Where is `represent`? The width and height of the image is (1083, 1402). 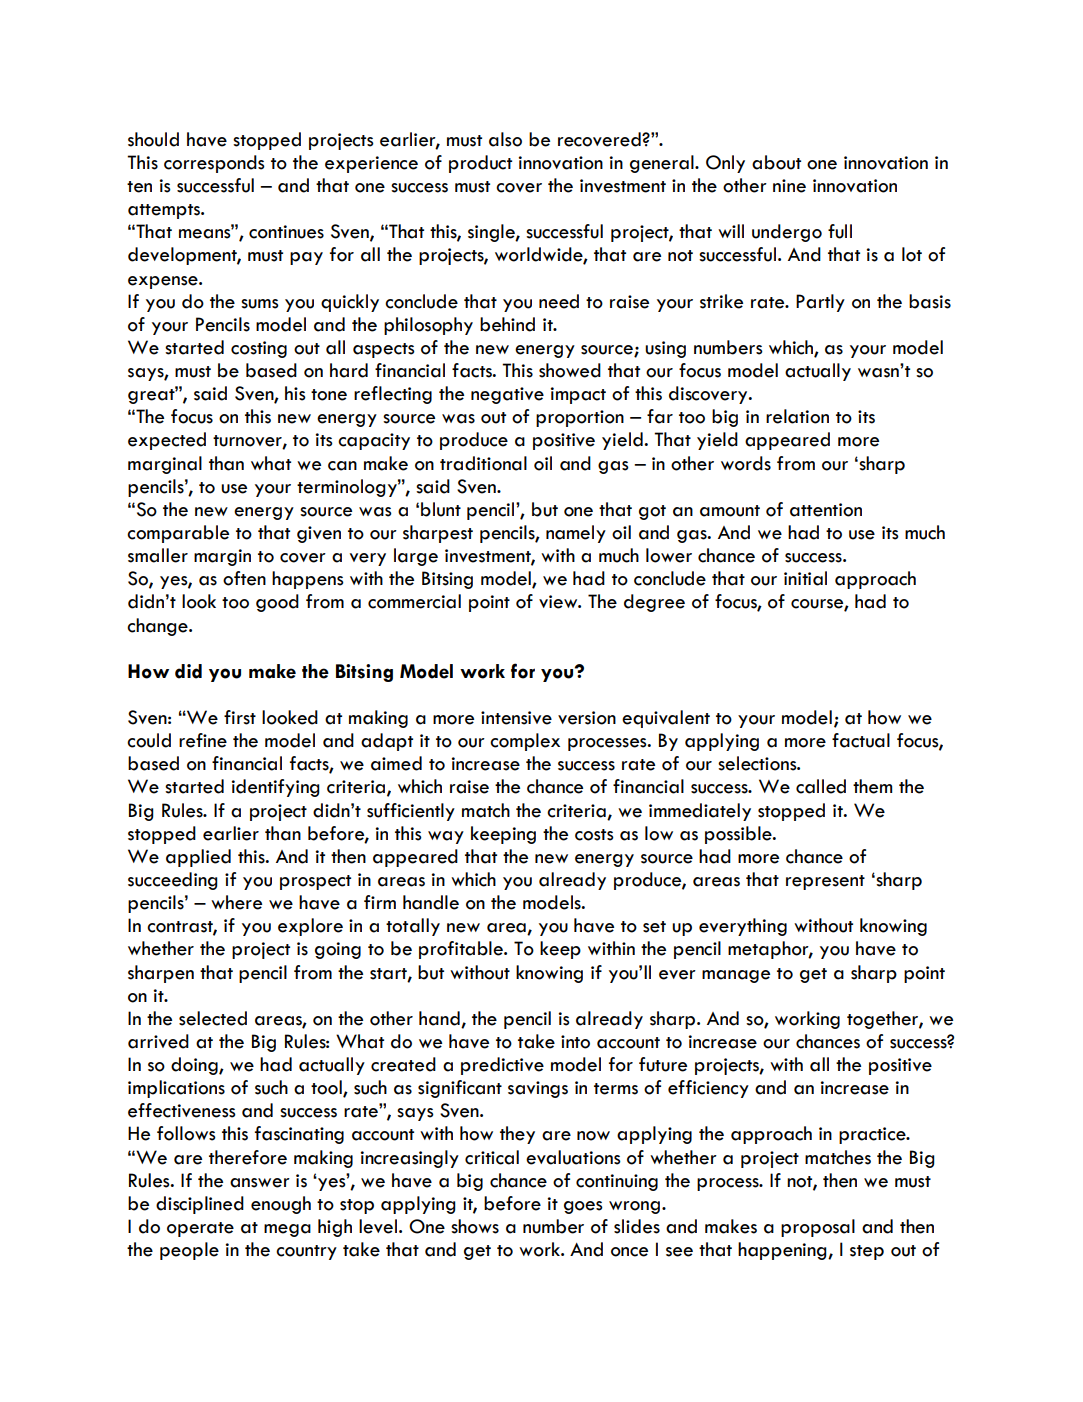
represent is located at coordinates (825, 882).
